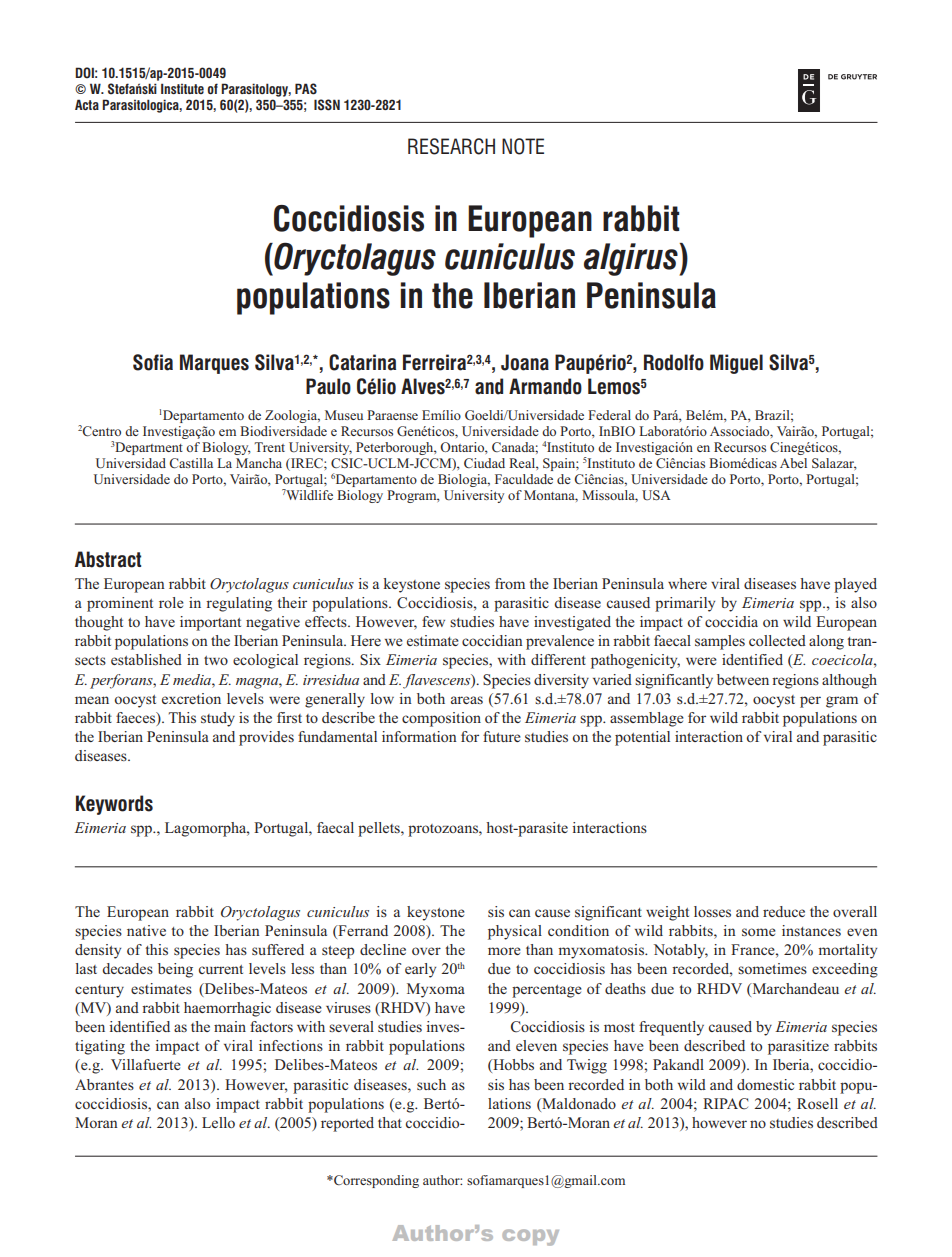  What do you see at coordinates (523, 146) in the screenshot?
I see `NOTE` at bounding box center [523, 146].
